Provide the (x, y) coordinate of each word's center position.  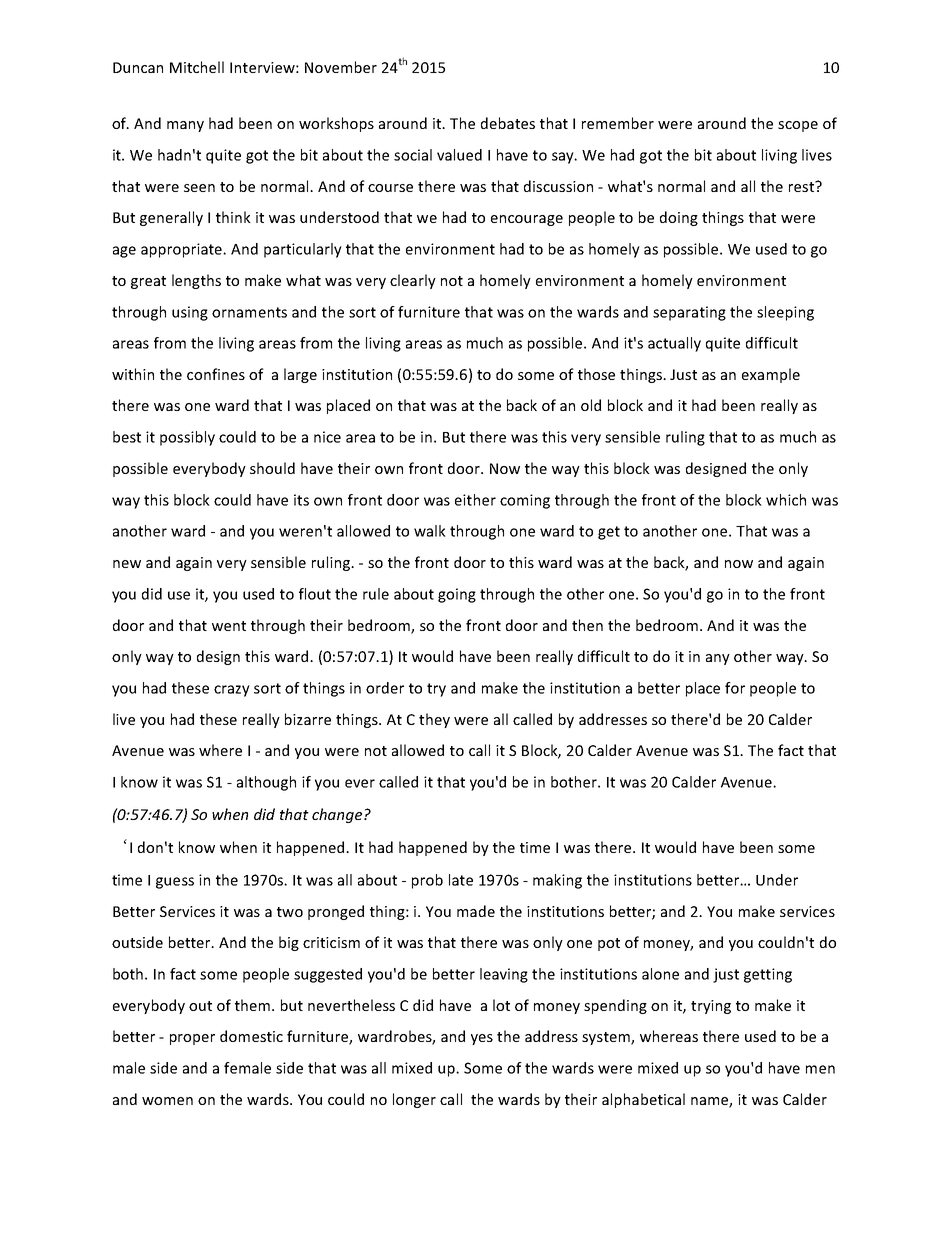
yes (482, 1039)
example (771, 375)
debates (508, 123)
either (475, 500)
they (434, 720)
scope (798, 126)
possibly (187, 438)
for (735, 688)
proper (192, 1039)
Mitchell (197, 67)
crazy (232, 691)
